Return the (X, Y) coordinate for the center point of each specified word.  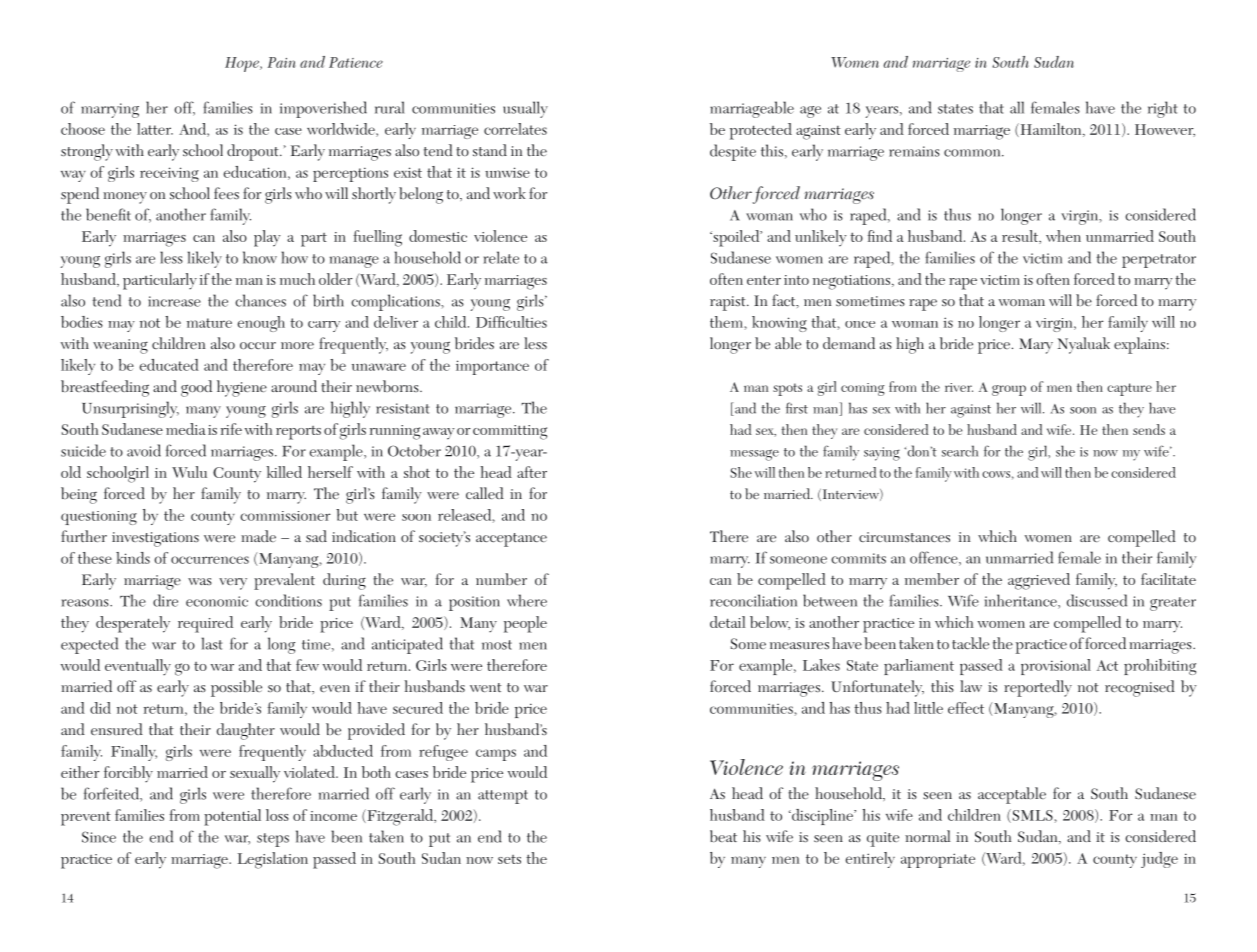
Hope (243, 64)
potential (232, 817)
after (532, 472)
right (1162, 109)
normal (927, 836)
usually (525, 109)
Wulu (189, 472)
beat (723, 836)
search (960, 451)
